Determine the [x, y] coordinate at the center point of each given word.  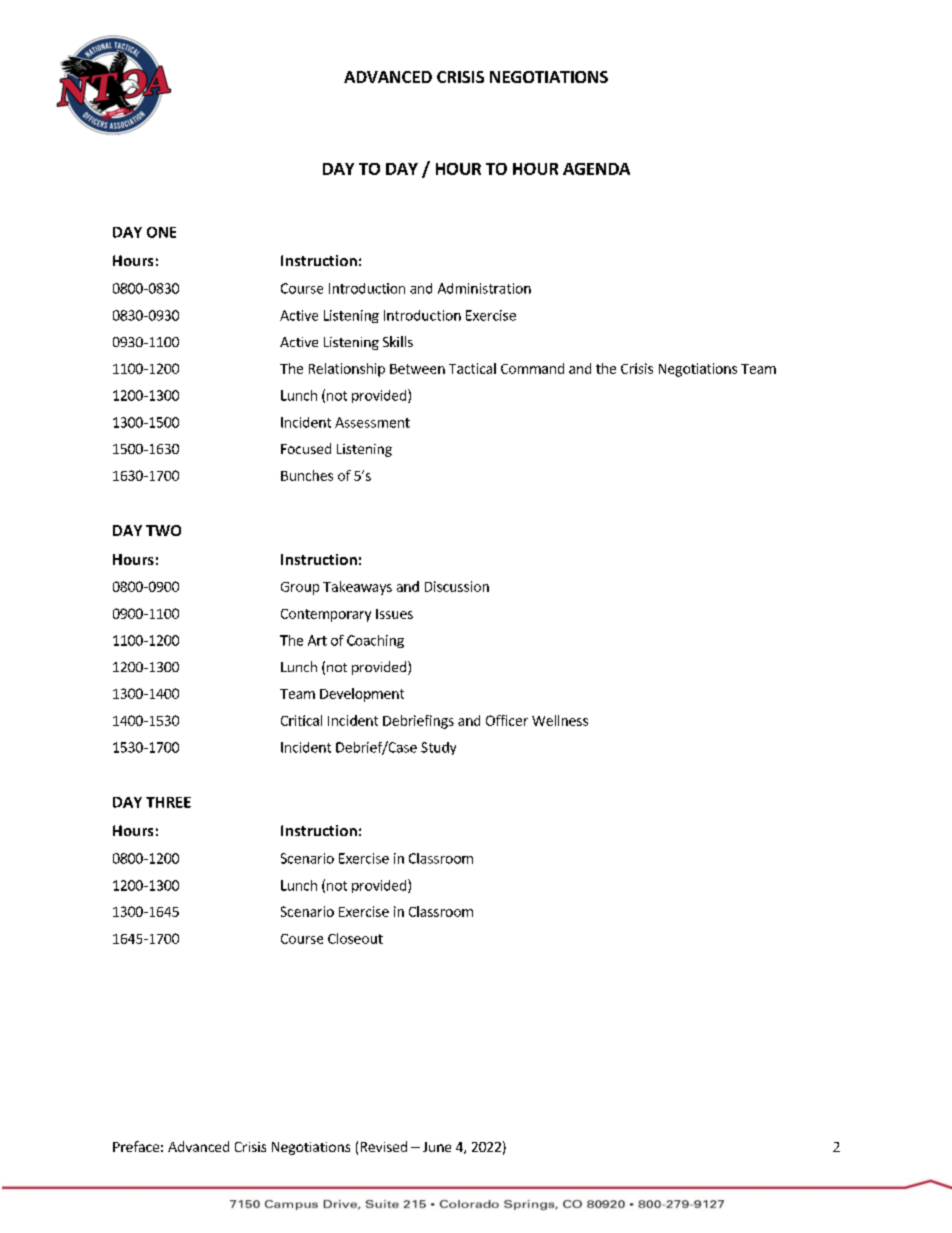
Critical [301, 720]
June [437, 1147]
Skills [398, 341]
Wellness [560, 720]
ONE [161, 232]
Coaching [375, 641]
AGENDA [596, 169]
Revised [384, 1146]
